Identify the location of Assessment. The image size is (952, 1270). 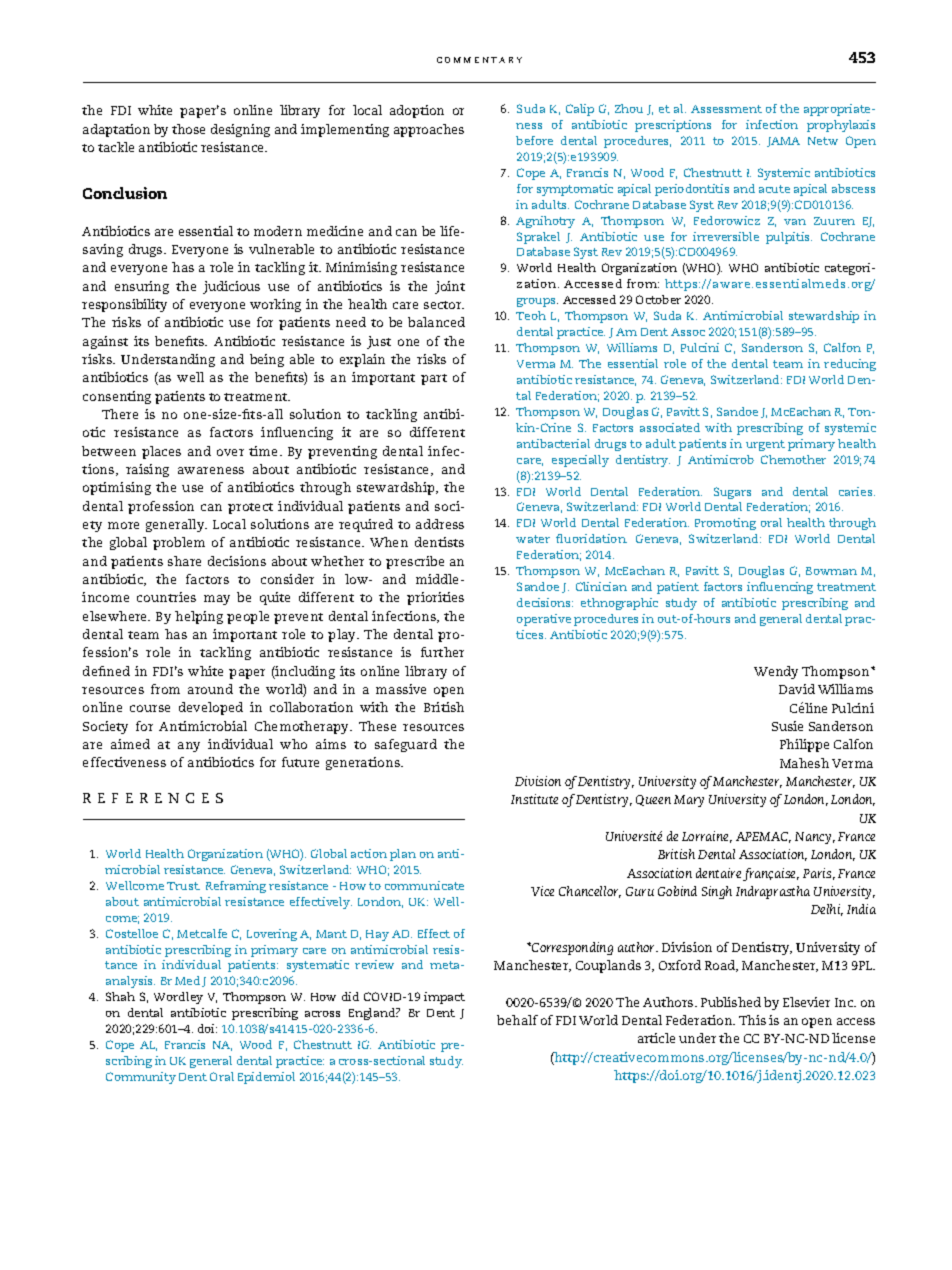
(726, 109).
